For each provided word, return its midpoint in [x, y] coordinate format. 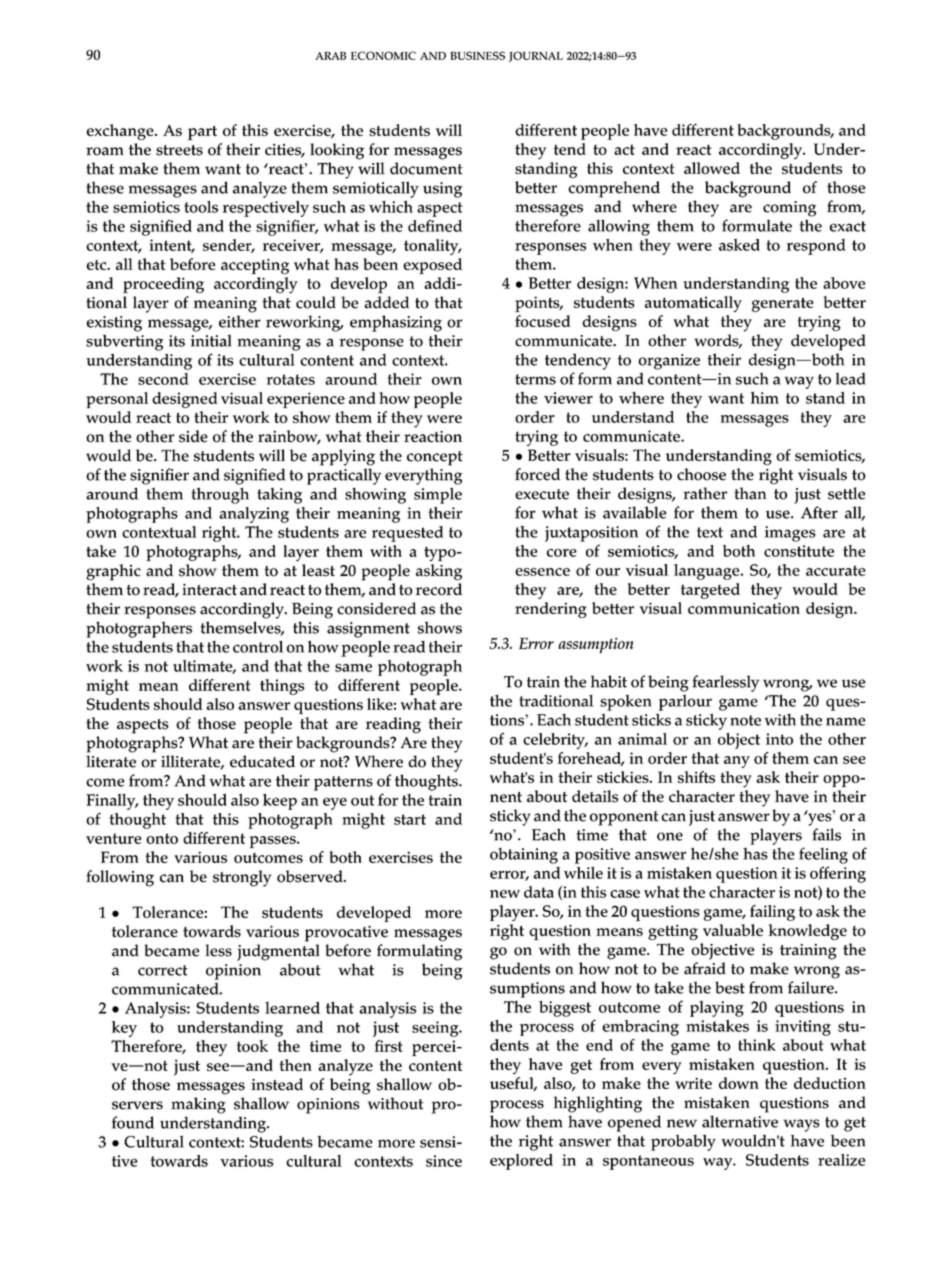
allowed [712, 168]
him [765, 398]
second [163, 379]
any [737, 762]
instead [277, 1084]
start [410, 819]
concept [435, 458]
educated [262, 761]
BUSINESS [477, 55]
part [202, 133]
